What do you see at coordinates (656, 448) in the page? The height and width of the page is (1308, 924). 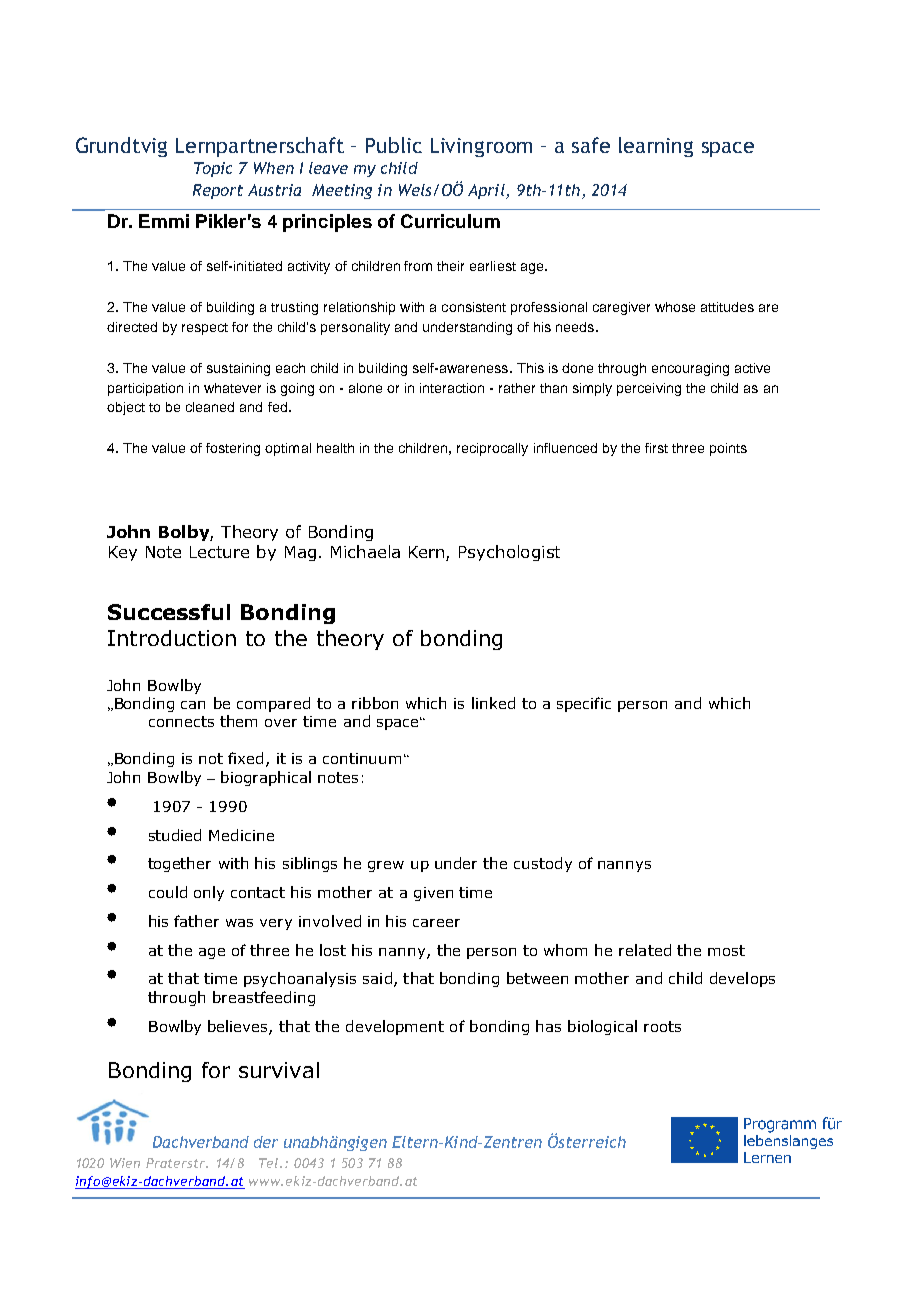 I see `first` at bounding box center [656, 448].
